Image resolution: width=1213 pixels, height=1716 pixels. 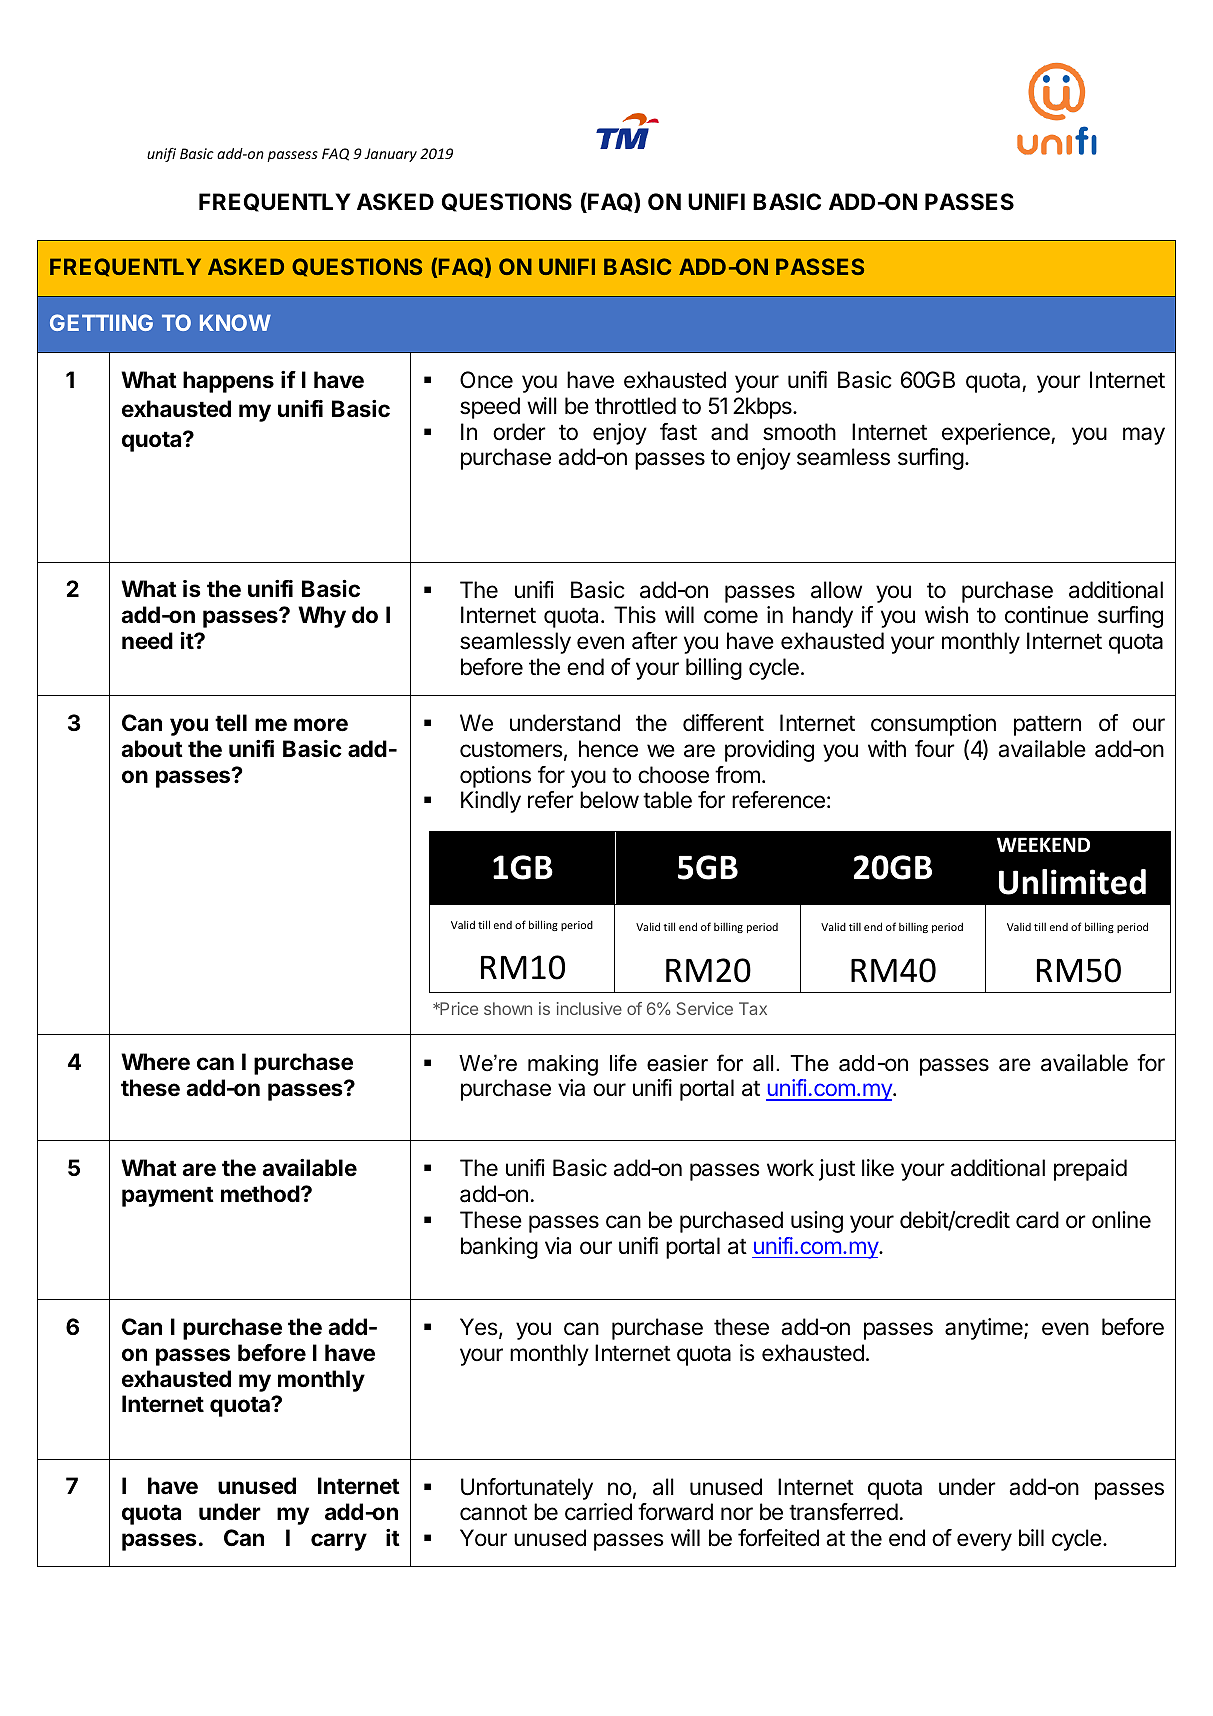 What do you see at coordinates (152, 749) in the screenshot?
I see `about` at bounding box center [152, 749].
